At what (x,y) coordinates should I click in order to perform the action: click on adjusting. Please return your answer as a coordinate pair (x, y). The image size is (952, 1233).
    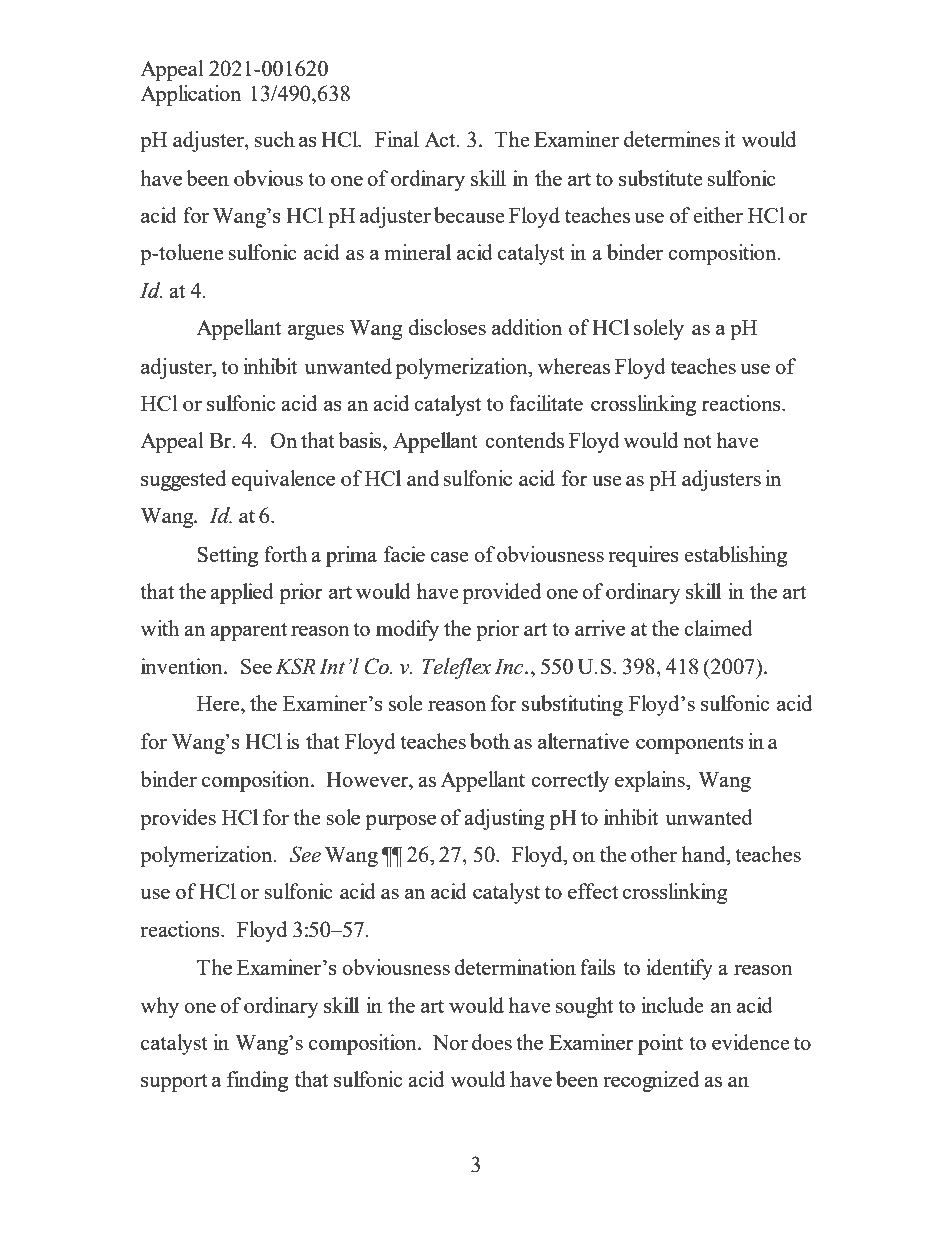
    Looking at the image, I should click on (504, 819).
